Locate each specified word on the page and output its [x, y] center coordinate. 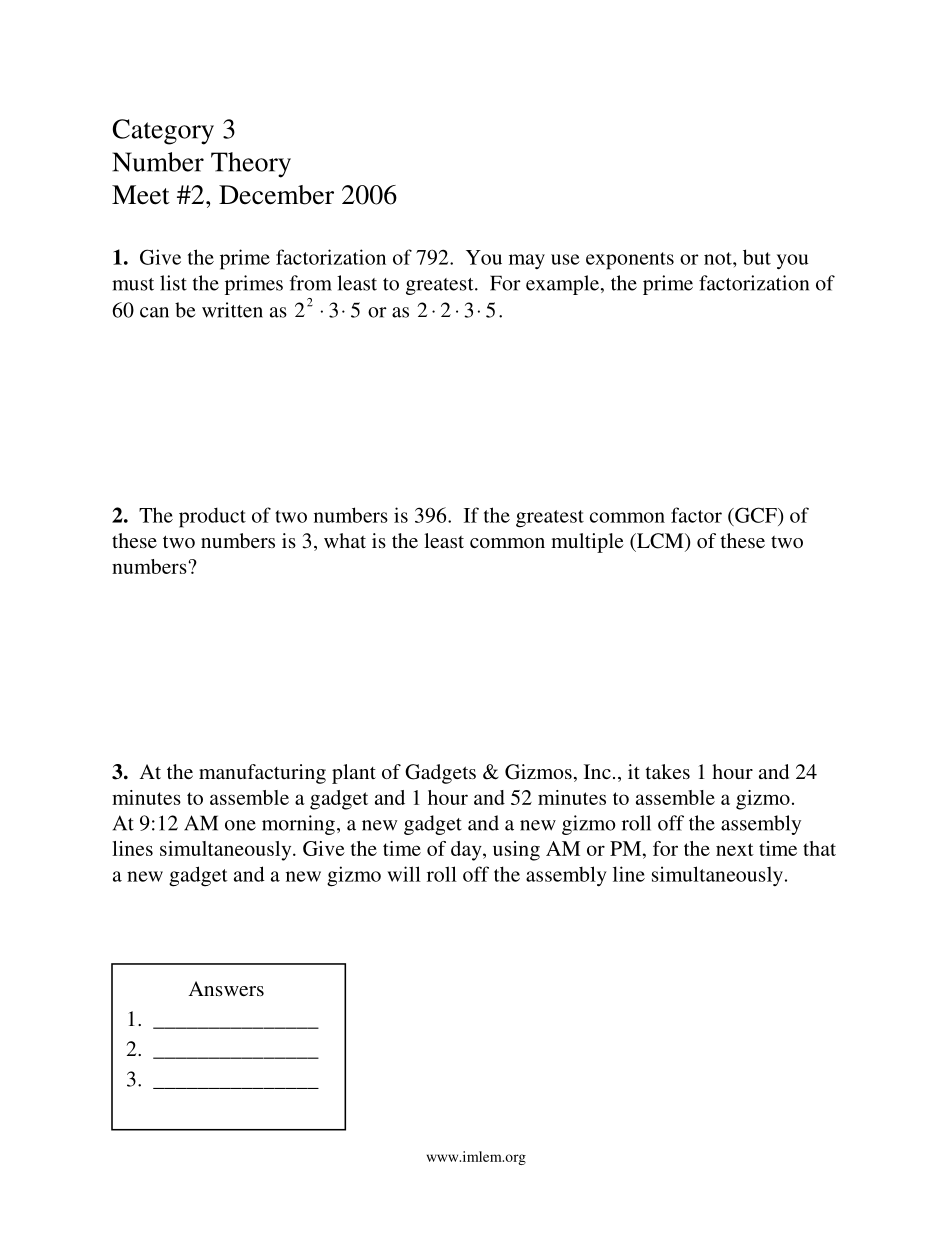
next [735, 849]
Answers [226, 988]
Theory [251, 165]
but [757, 257]
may [527, 261]
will [404, 874]
